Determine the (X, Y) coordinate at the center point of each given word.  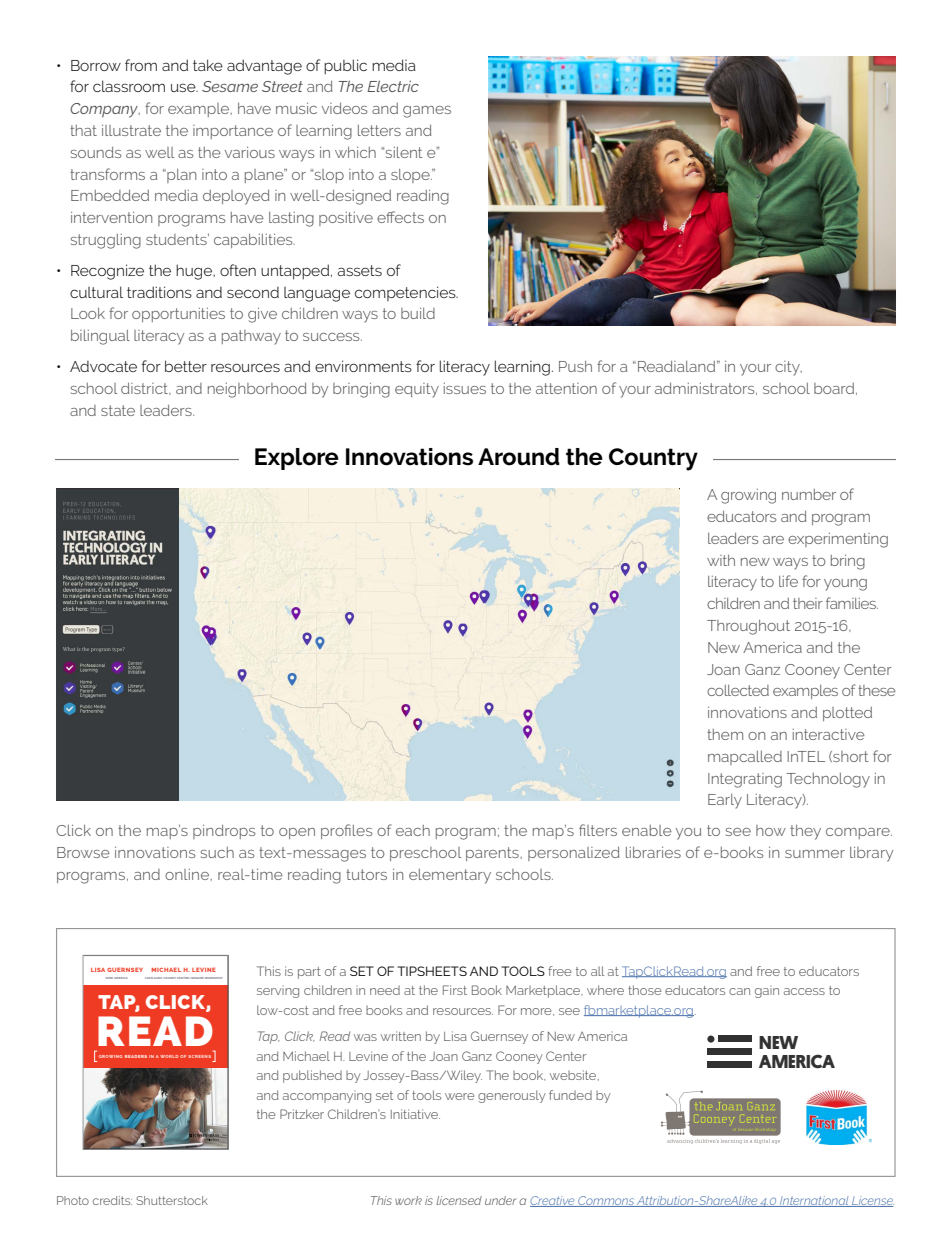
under (501, 1200)
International (814, 1201)
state (118, 410)
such (217, 852)
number (809, 494)
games (427, 112)
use (184, 87)
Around (519, 457)
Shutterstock (172, 1200)
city (788, 368)
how (771, 830)
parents (493, 854)
